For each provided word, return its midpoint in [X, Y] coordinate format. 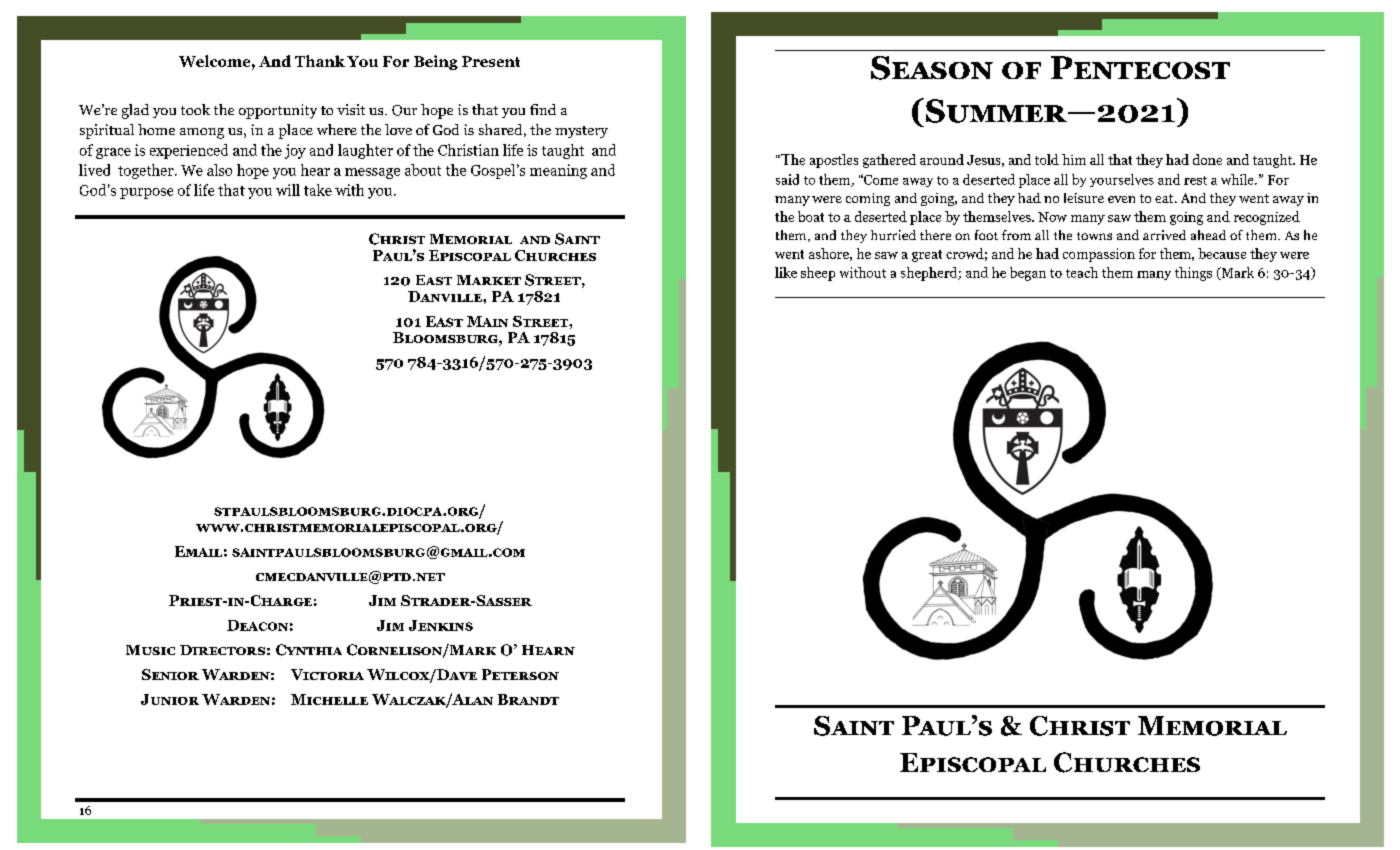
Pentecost [1140, 67]
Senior [170, 674]
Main [487, 321]
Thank [320, 61]
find [543, 109]
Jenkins [441, 625]
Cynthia [309, 650]
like [786, 272]
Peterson [520, 674]
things [1193, 274]
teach [1082, 272]
